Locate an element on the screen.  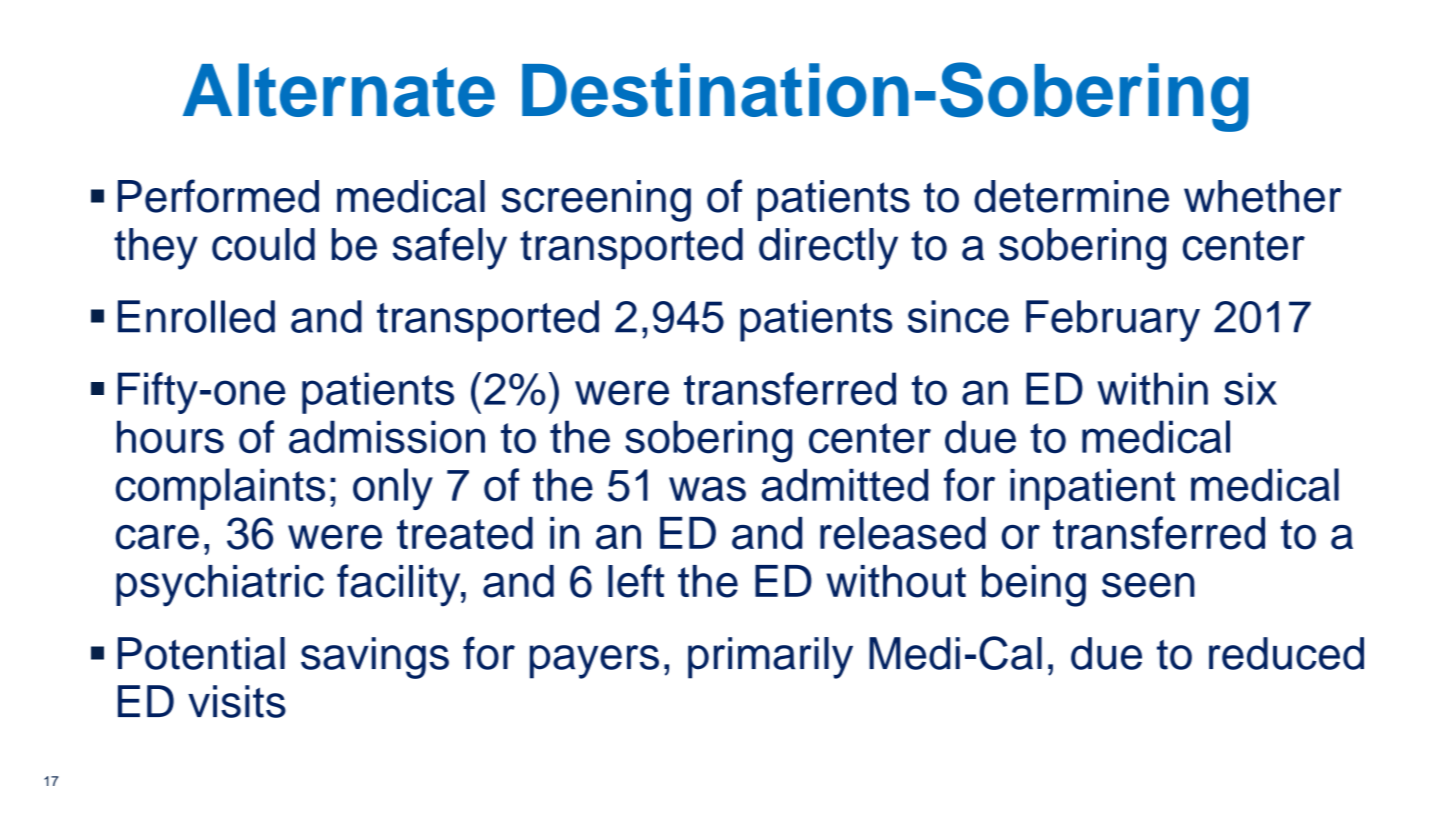
February is located at coordinates (1113, 321).
